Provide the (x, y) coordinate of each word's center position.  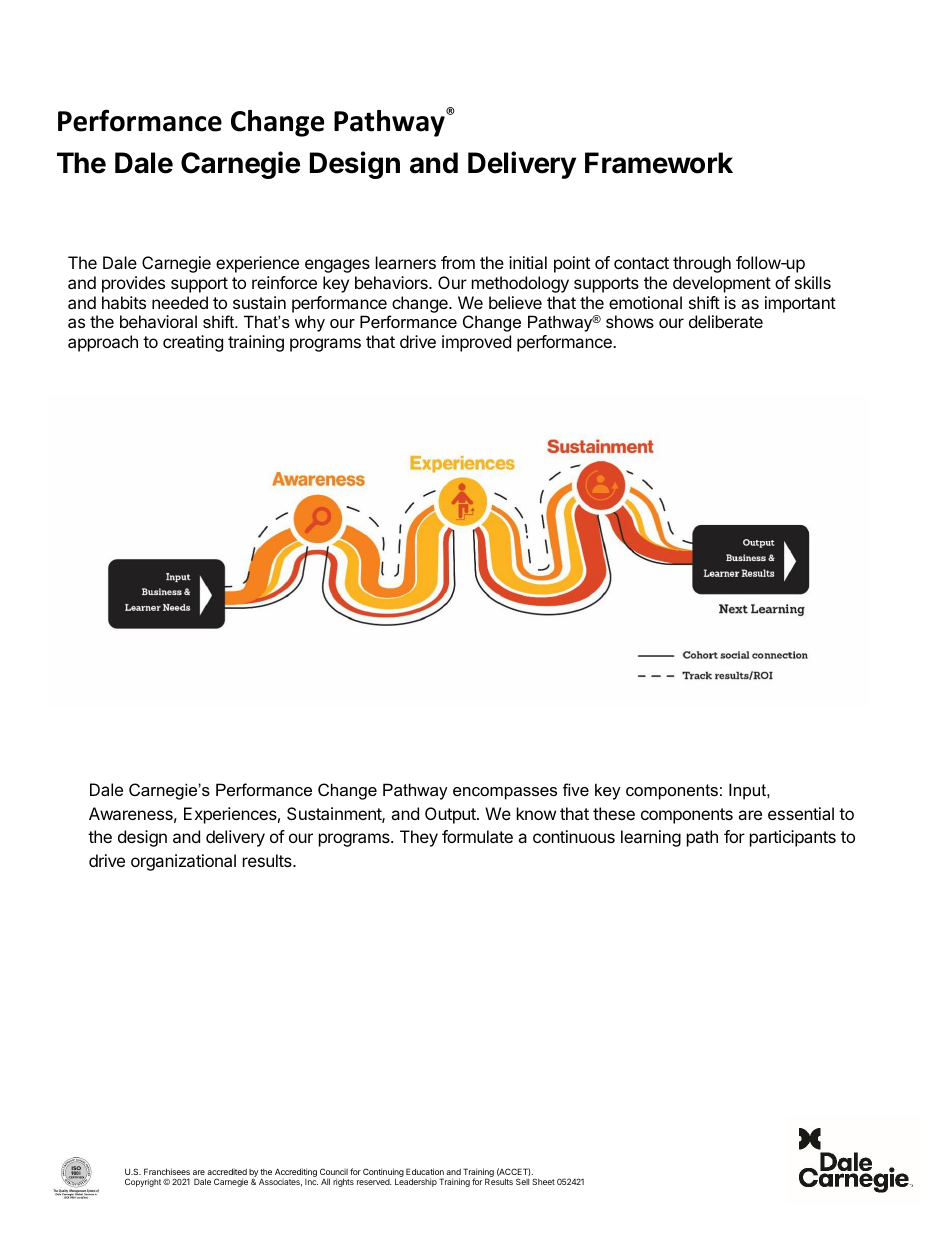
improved (476, 343)
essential (801, 813)
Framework (659, 163)
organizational (183, 862)
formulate (477, 836)
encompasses (505, 793)
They (419, 838)
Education (425, 1171)
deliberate (726, 321)
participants (793, 838)
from (458, 262)
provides (133, 284)
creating (193, 343)
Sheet (543, 1181)
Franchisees (167, 1171)
